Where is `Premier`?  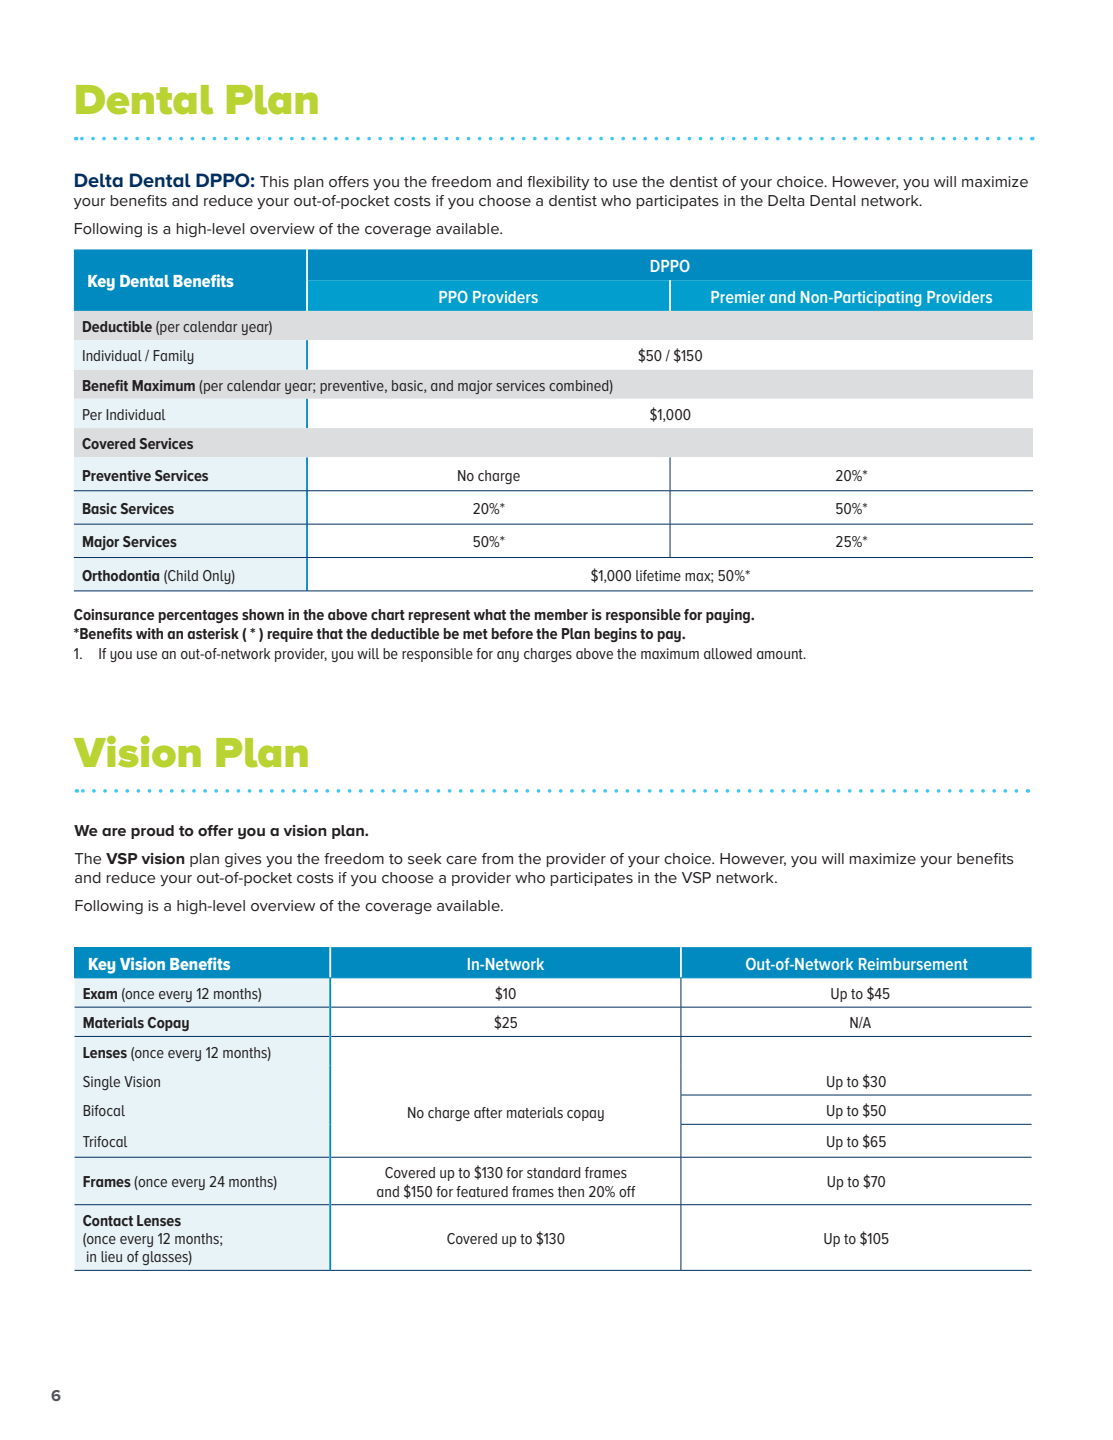
Premier is located at coordinates (738, 297).
